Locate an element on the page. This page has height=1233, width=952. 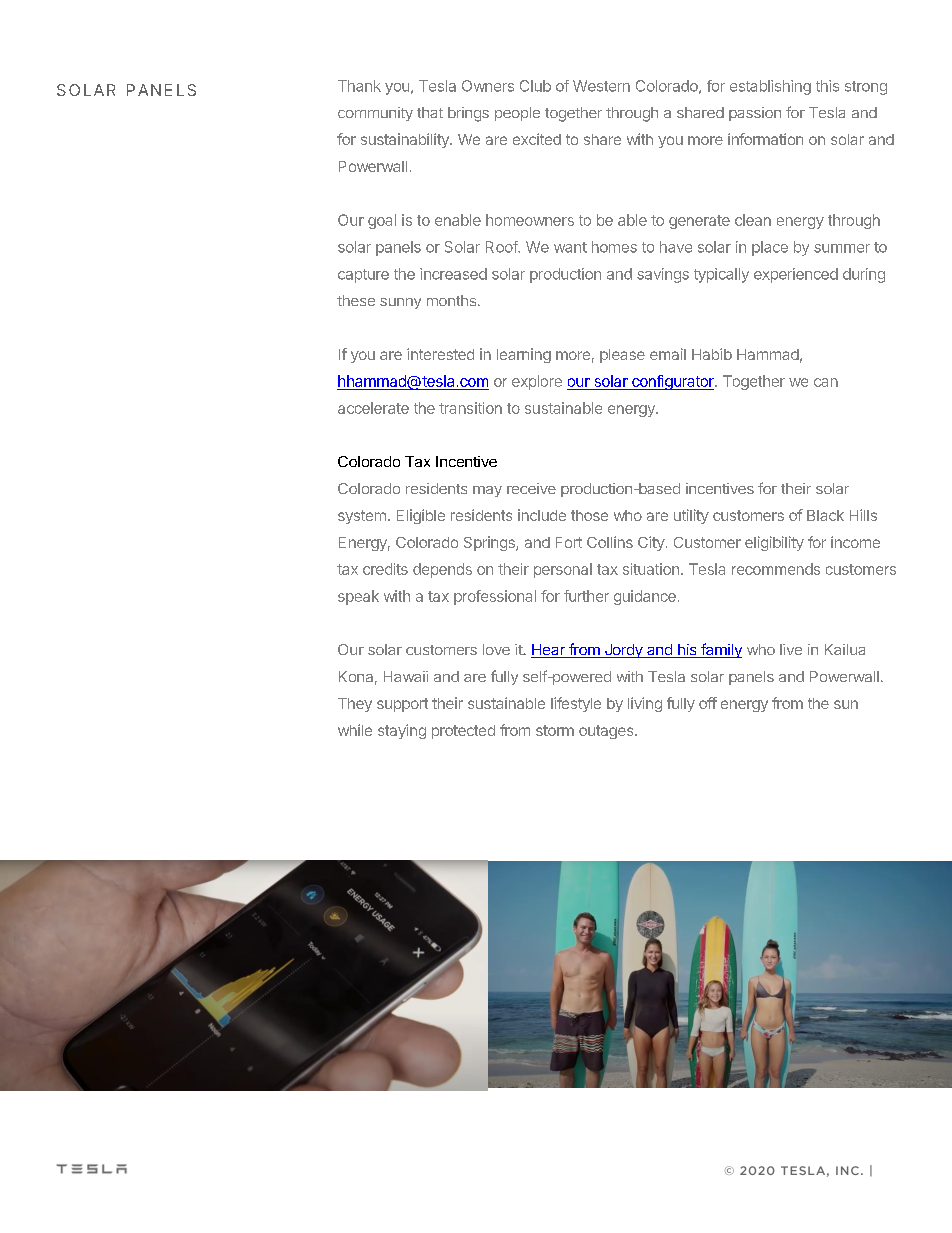
can is located at coordinates (826, 382).
